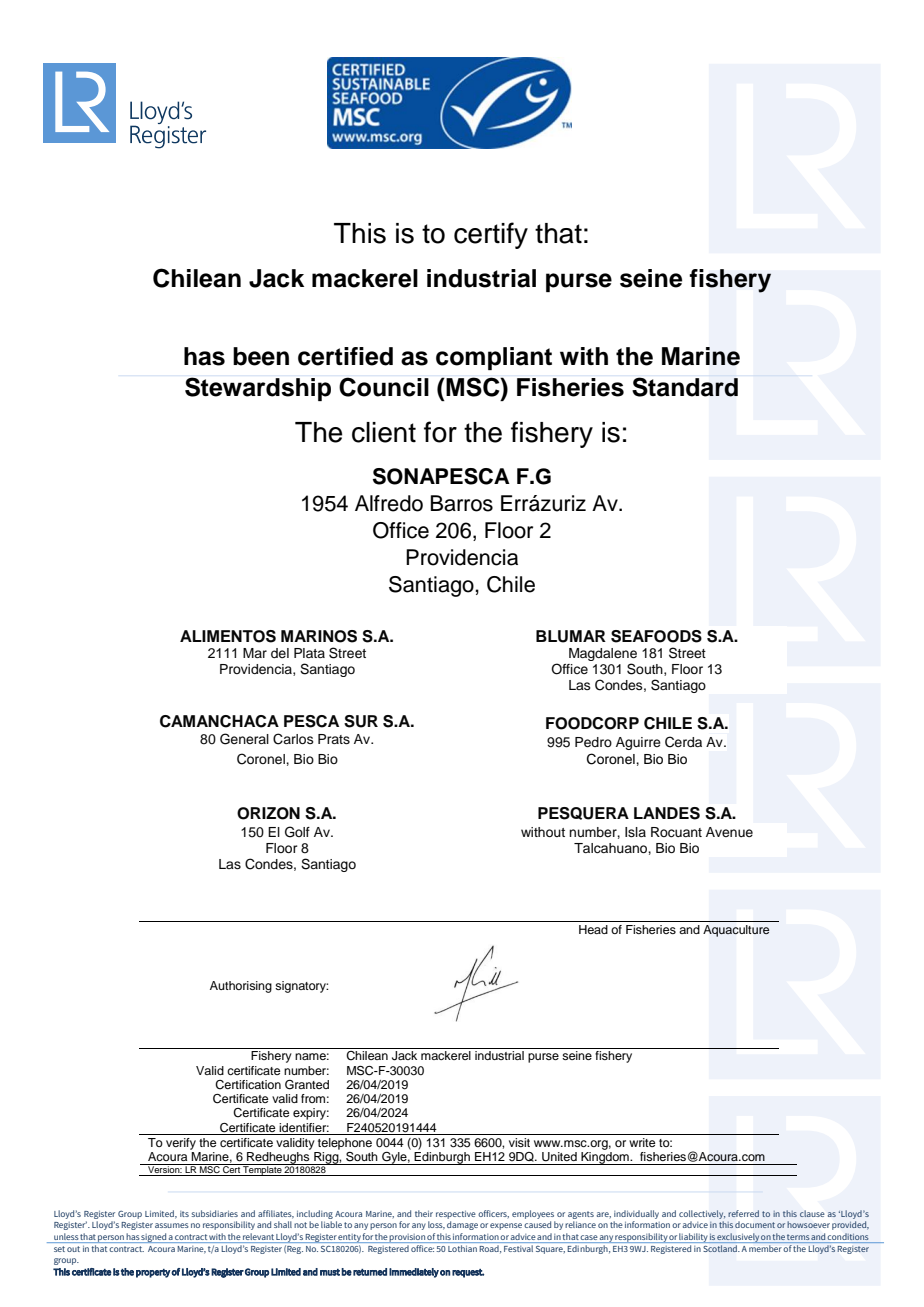  What do you see at coordinates (384, 387) in the image?
I see `Council` at bounding box center [384, 387].
